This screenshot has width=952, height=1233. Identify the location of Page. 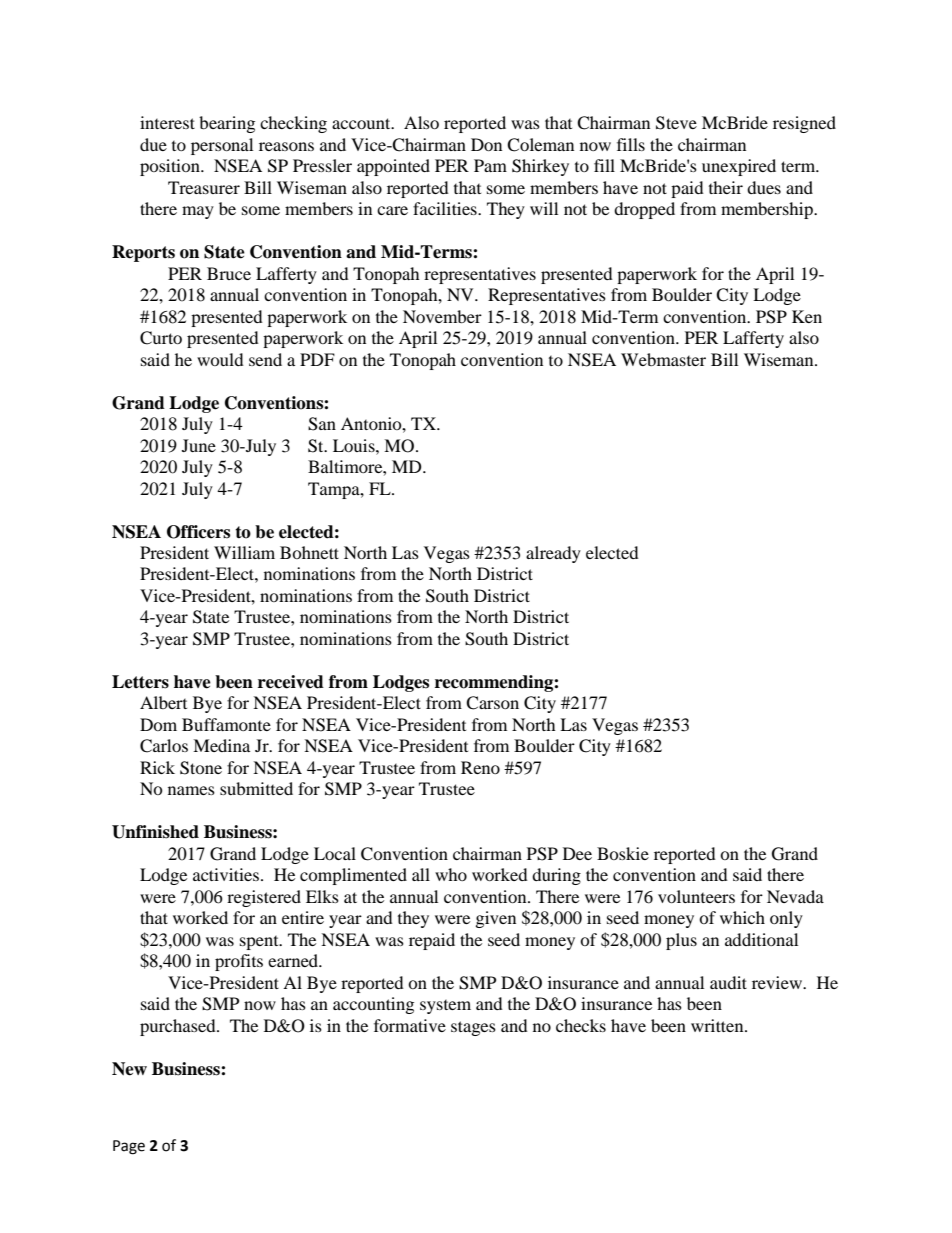
(129, 1147).
